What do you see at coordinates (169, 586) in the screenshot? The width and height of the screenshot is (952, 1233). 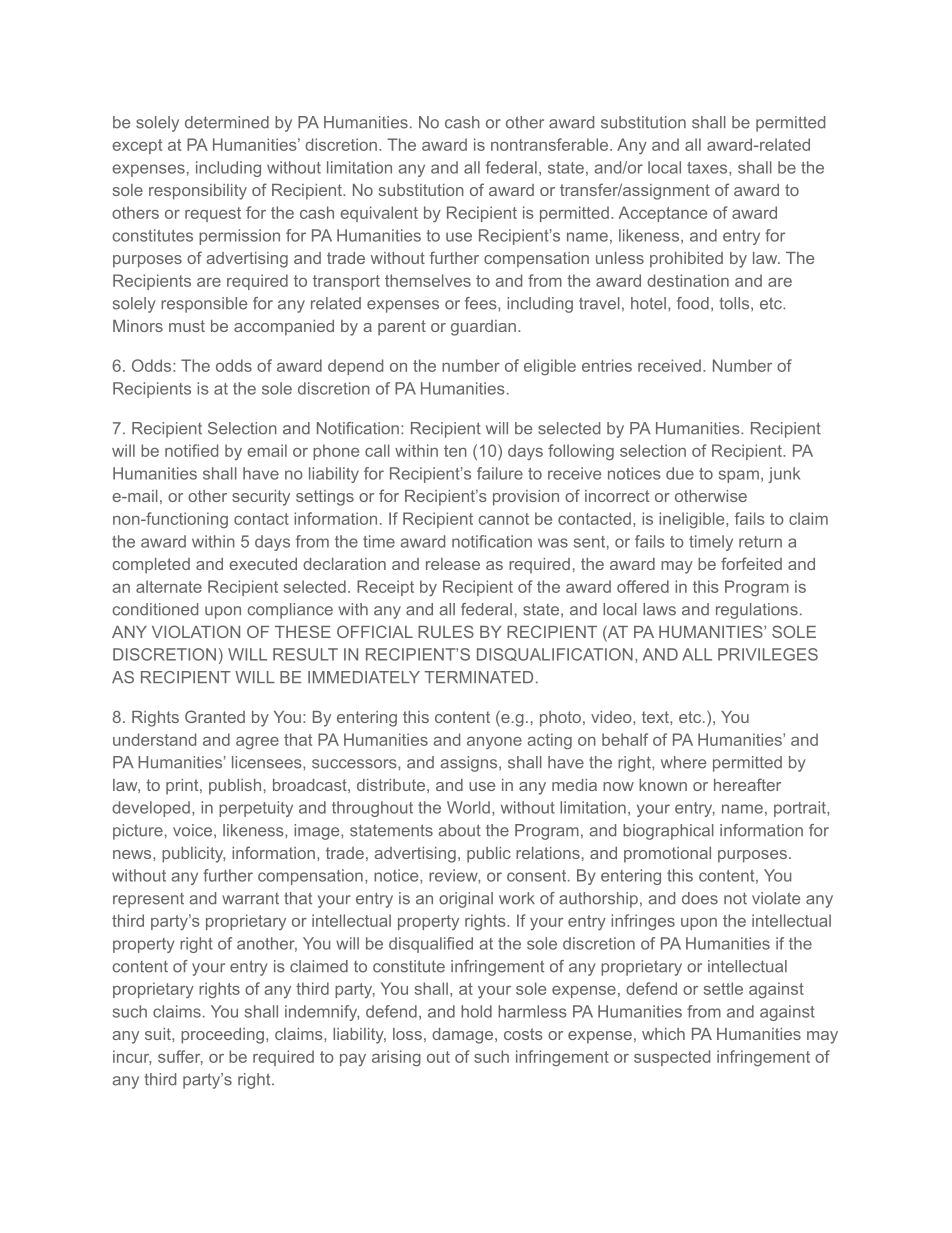 I see `alternate` at bounding box center [169, 586].
